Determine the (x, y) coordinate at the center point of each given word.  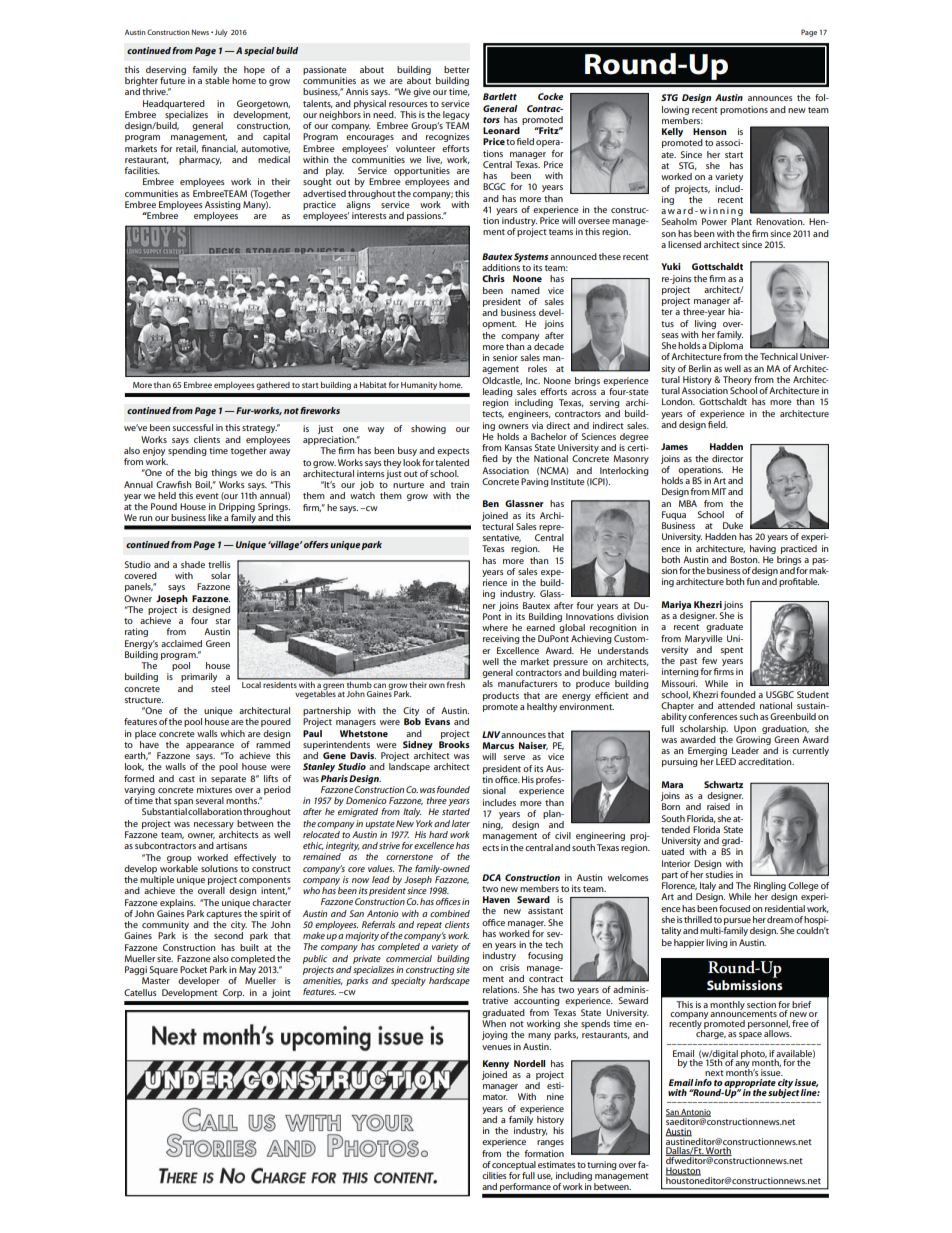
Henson (710, 131)
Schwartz (723, 784)
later (461, 823)
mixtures (214, 789)
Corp (233, 993)
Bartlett (500, 96)
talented (452, 462)
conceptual (514, 1165)
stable (217, 80)
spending (187, 450)
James (674, 446)
